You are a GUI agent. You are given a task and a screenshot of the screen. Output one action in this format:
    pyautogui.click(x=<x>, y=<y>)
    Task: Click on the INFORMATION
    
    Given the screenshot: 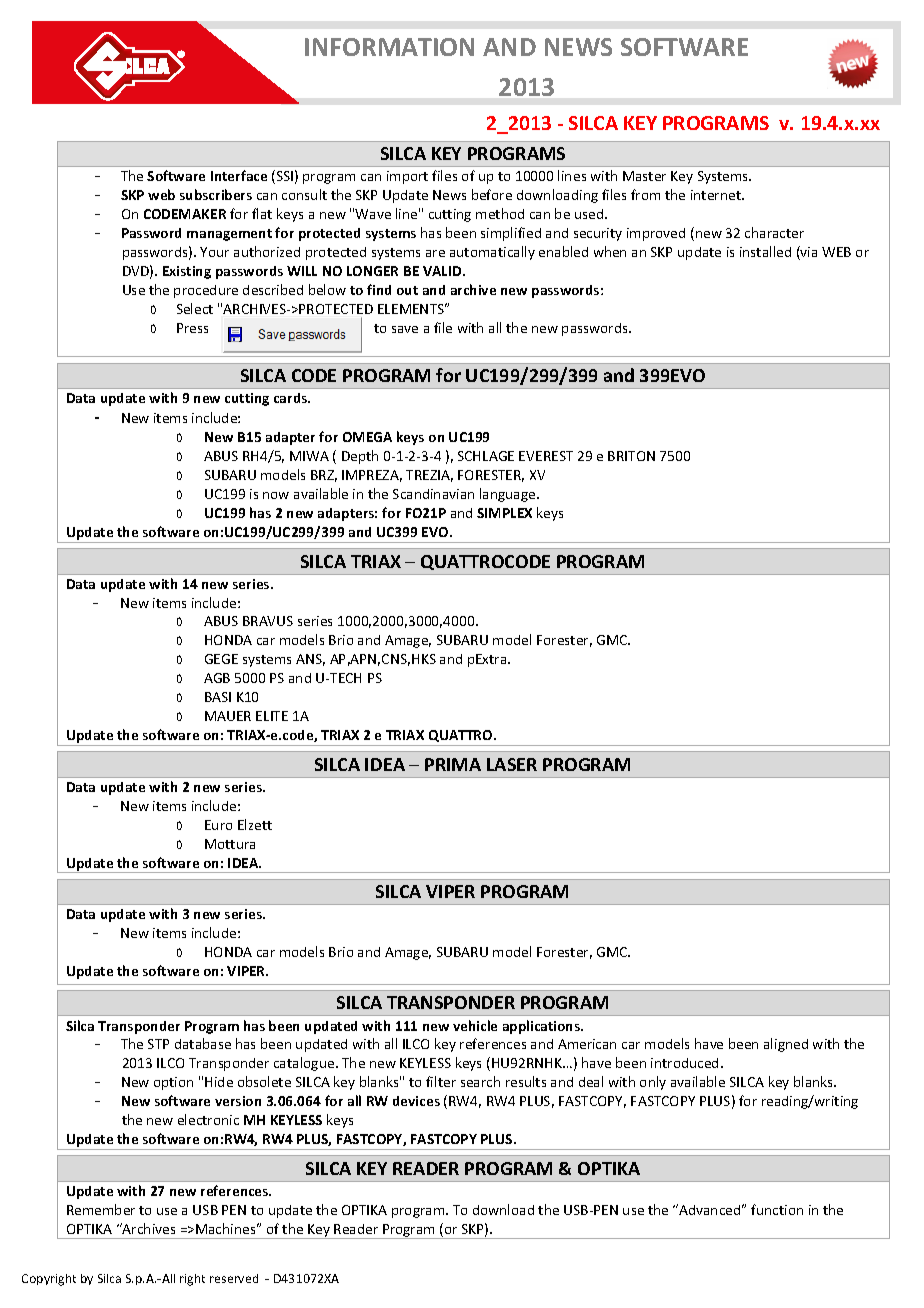 What is the action you would take?
    pyautogui.click(x=389, y=47)
